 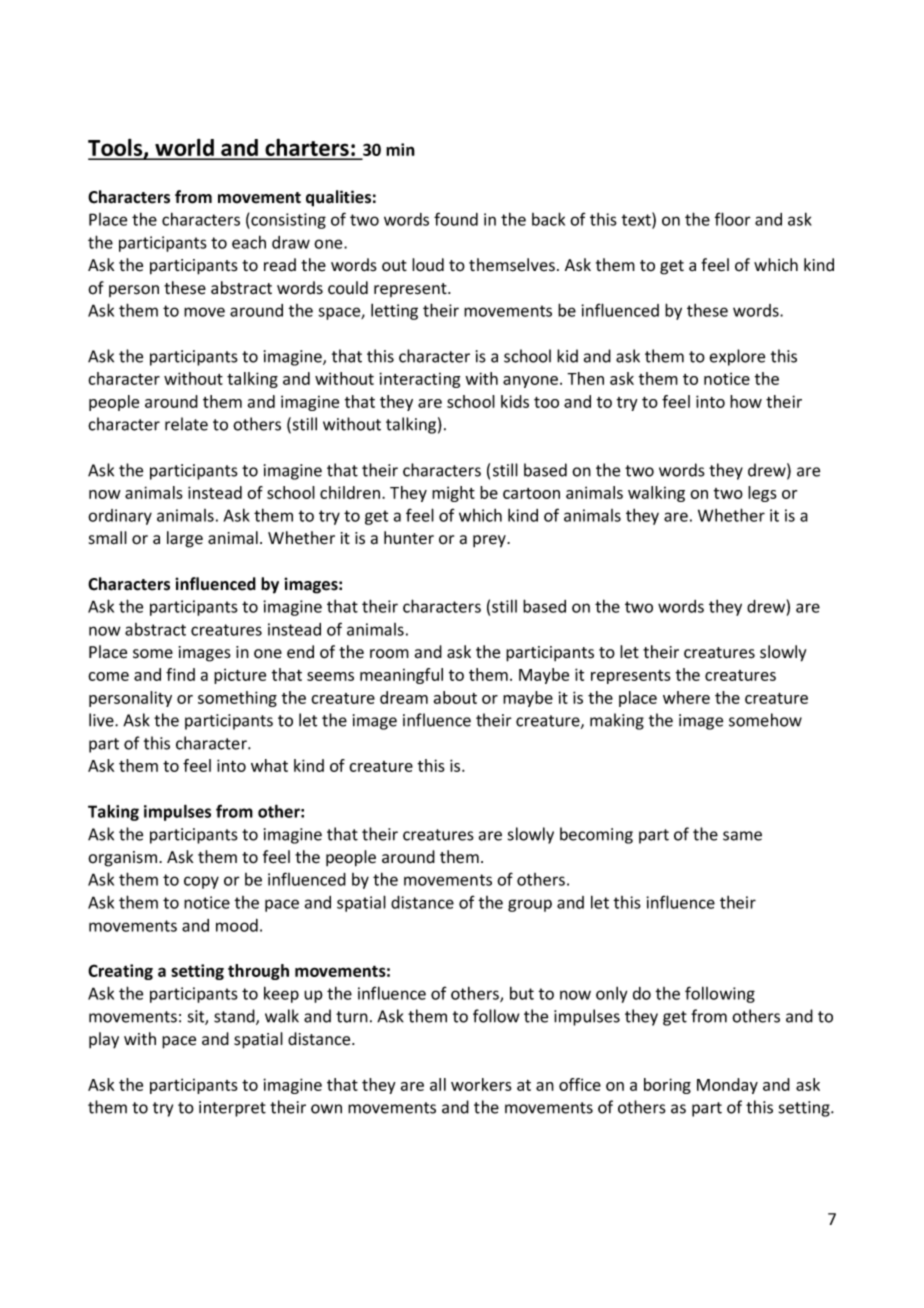 I want to click on interpret, so click(x=232, y=1109).
